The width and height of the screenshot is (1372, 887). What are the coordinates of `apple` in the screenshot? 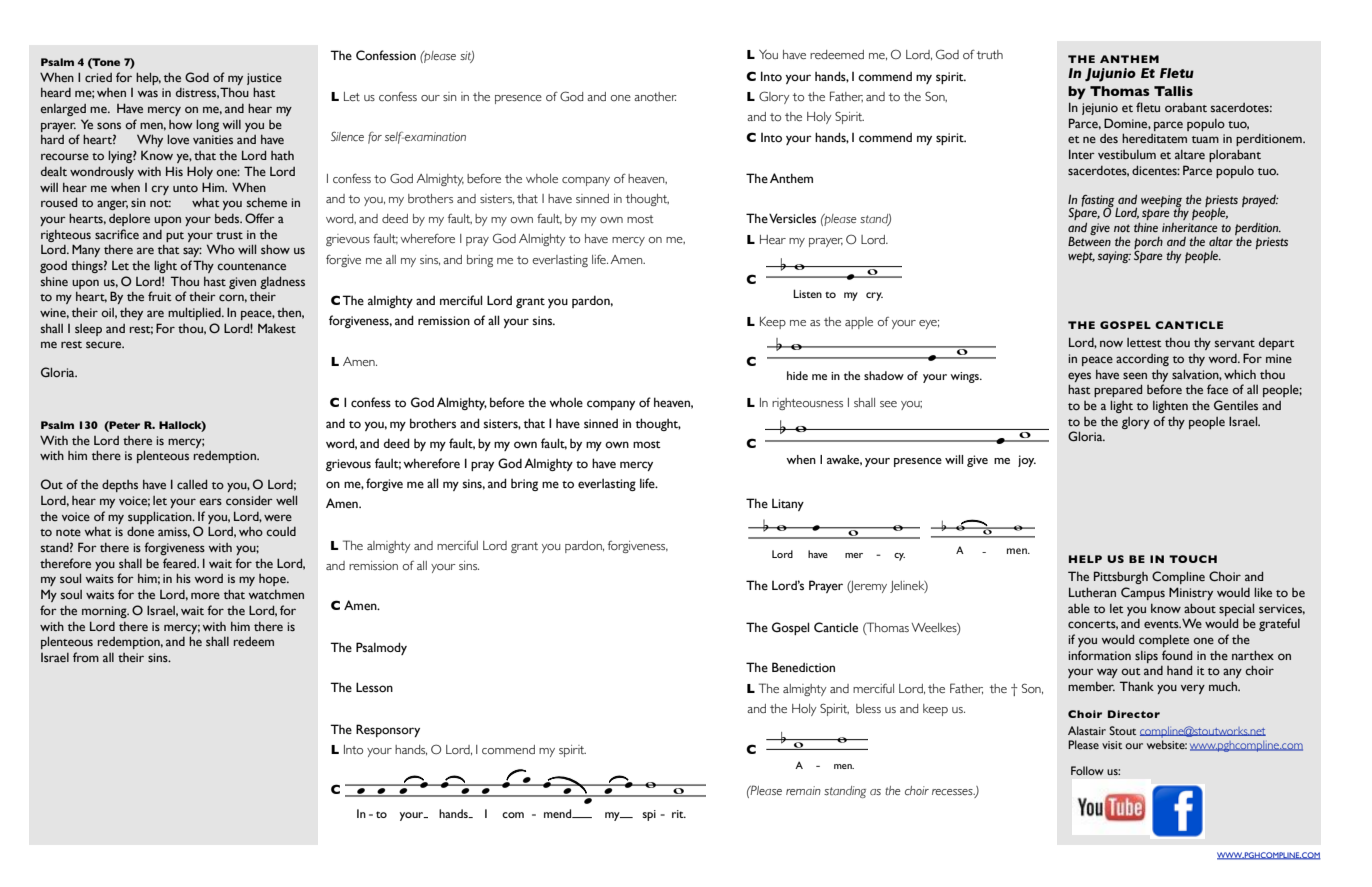 It's located at (859, 323).
